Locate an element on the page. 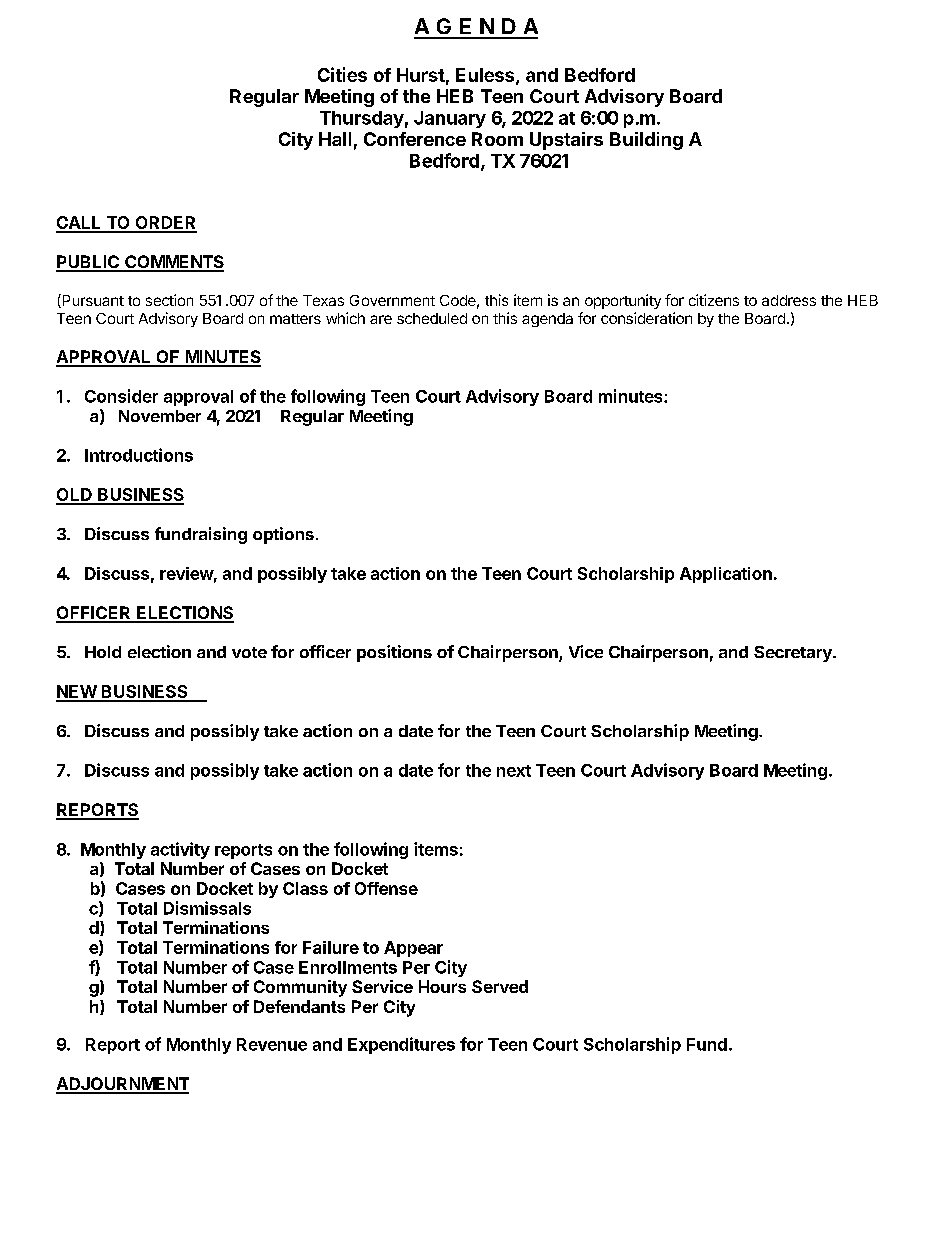  citizens is located at coordinates (714, 300).
